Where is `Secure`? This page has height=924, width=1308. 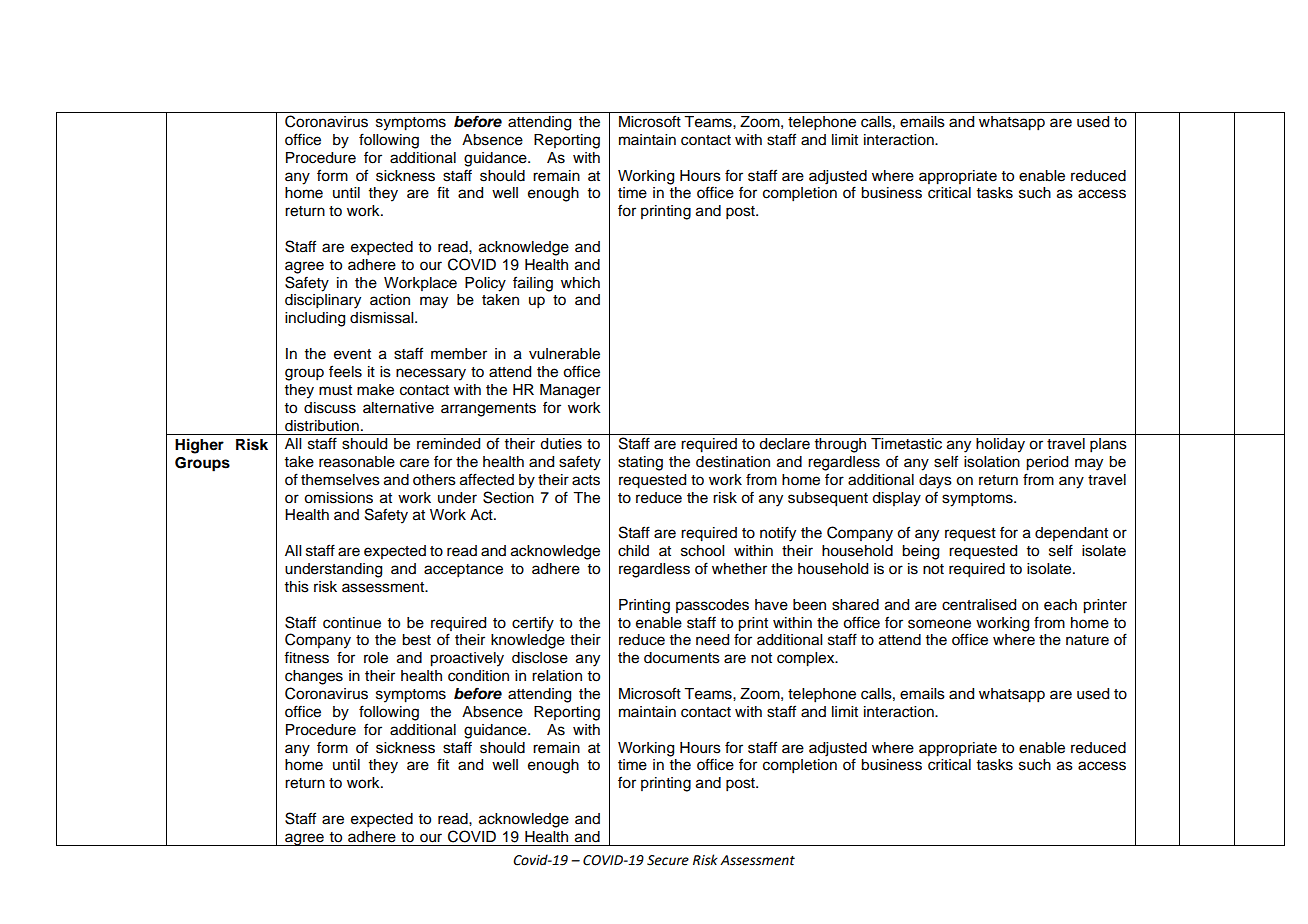 Secure is located at coordinates (668, 860).
